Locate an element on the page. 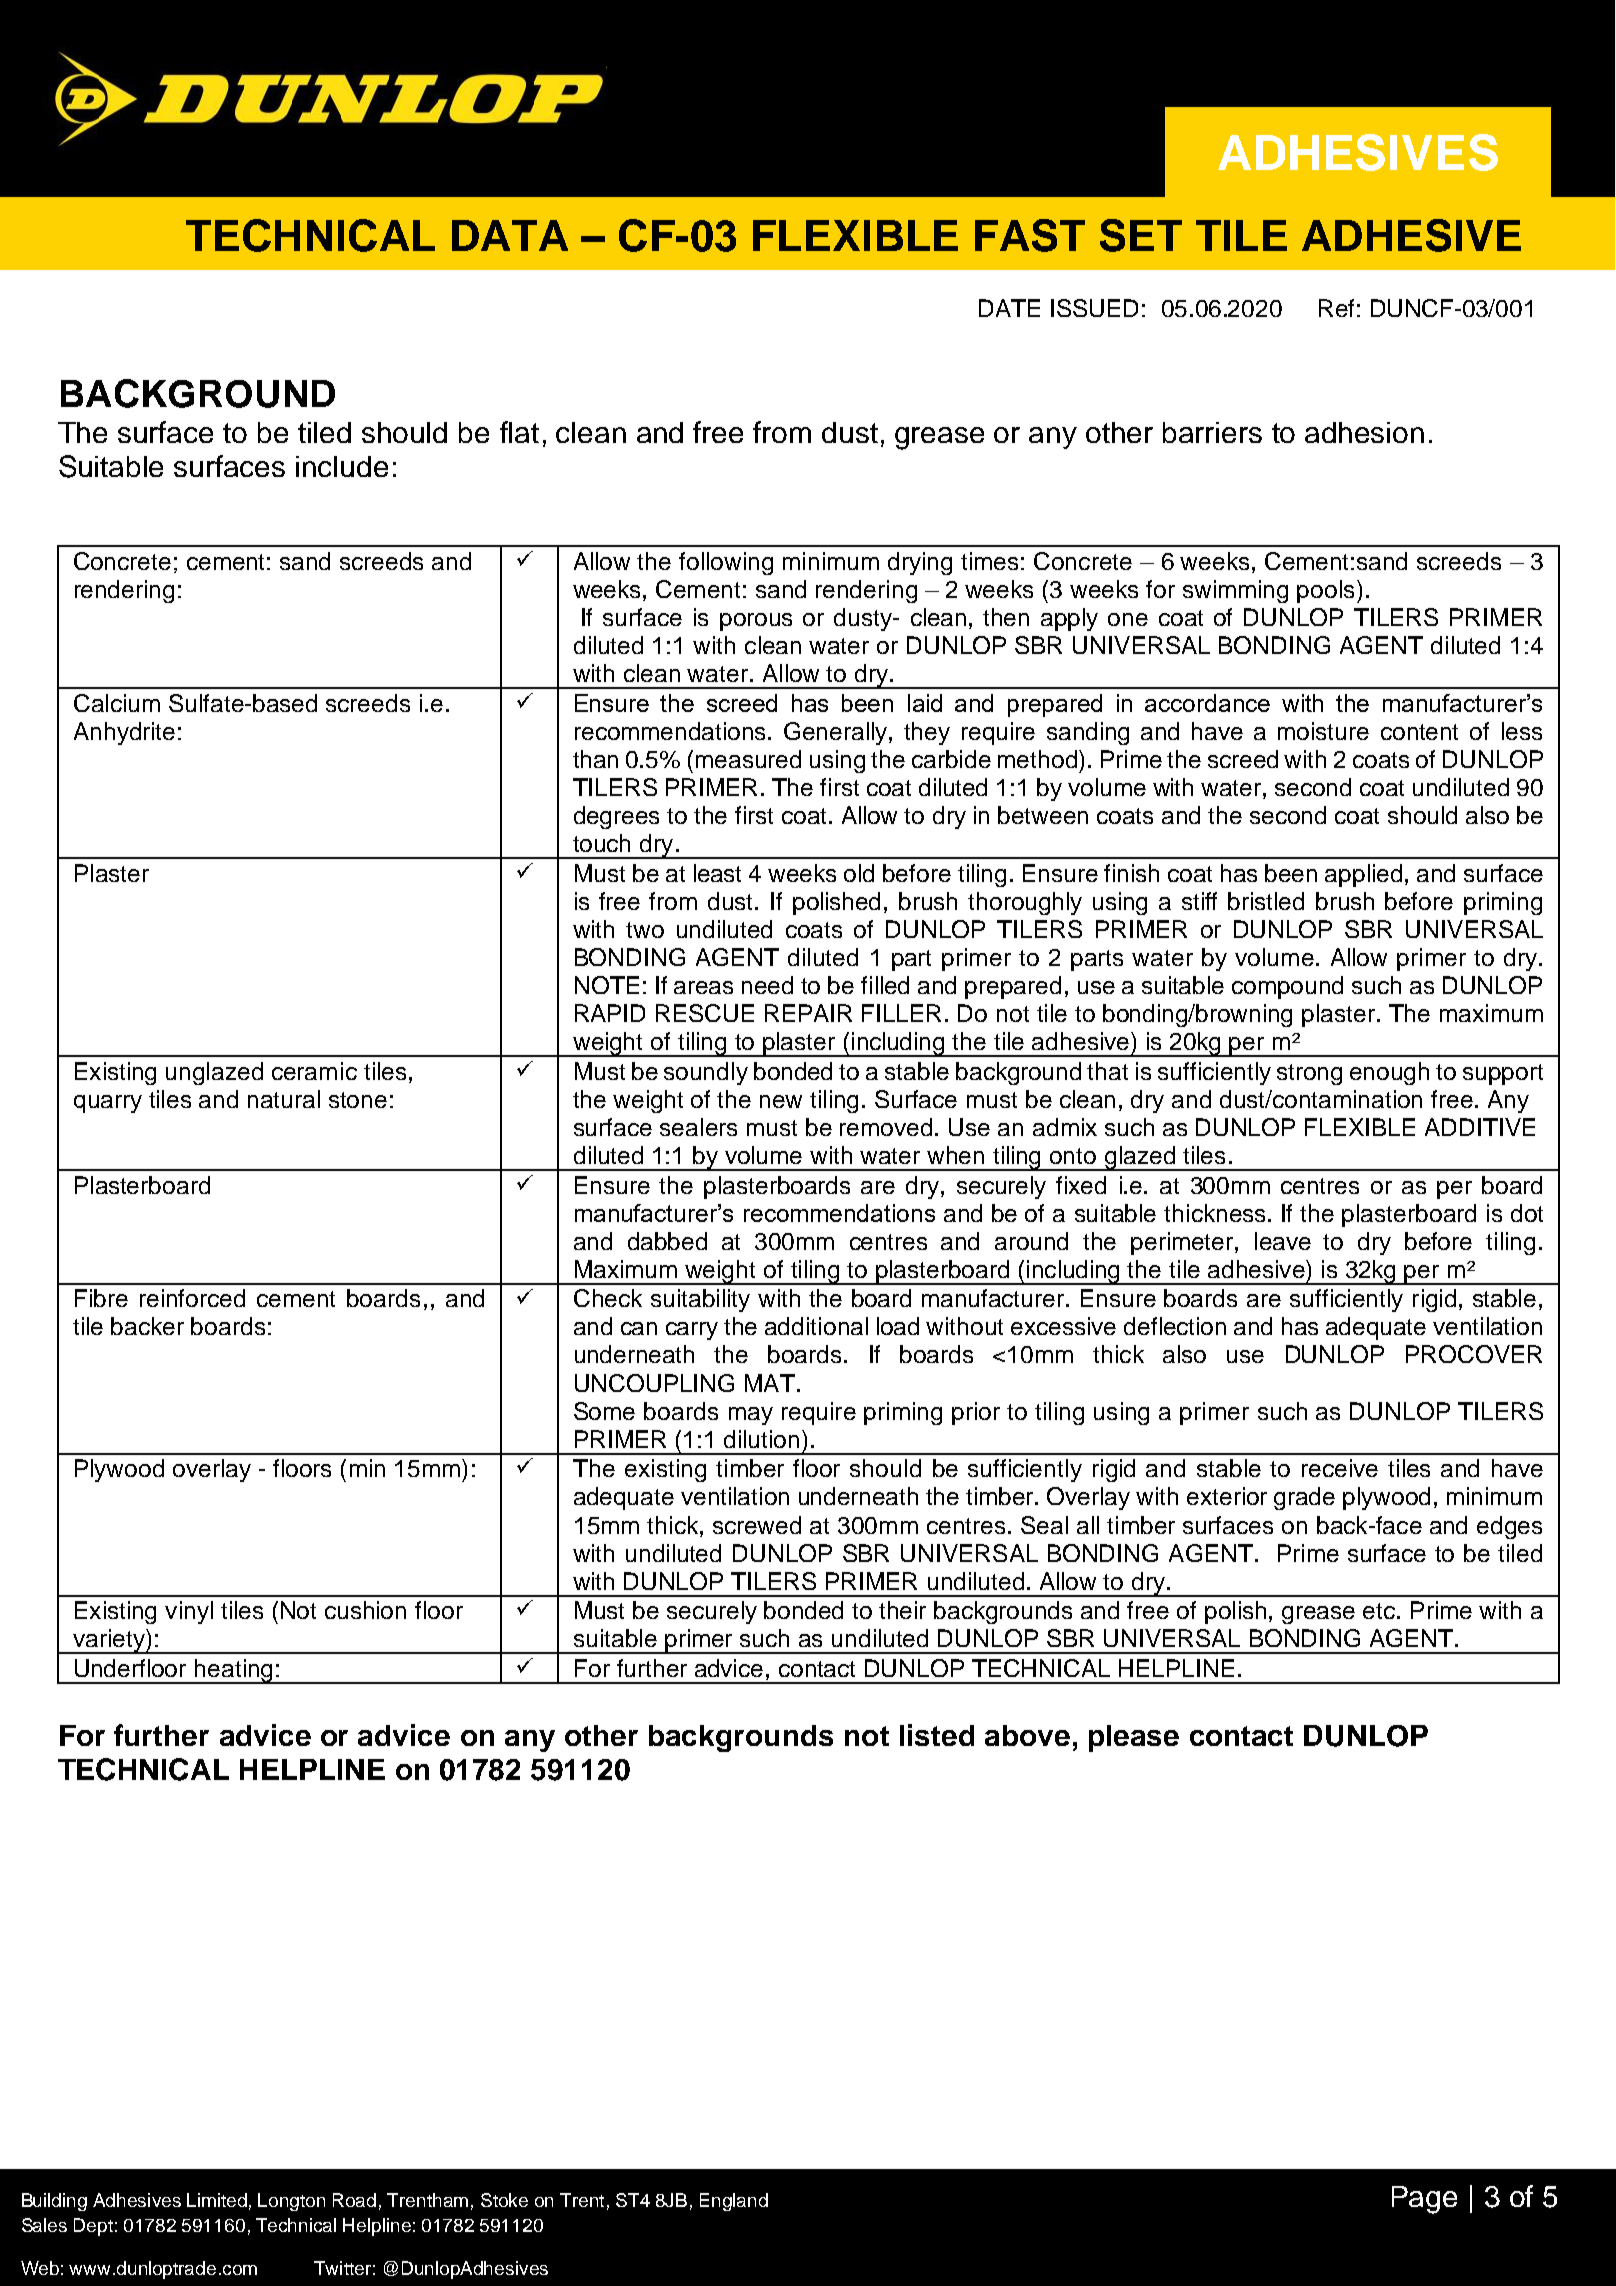 Image resolution: width=1616 pixels, height=2286 pixels. heating is located at coordinates (234, 1671).
